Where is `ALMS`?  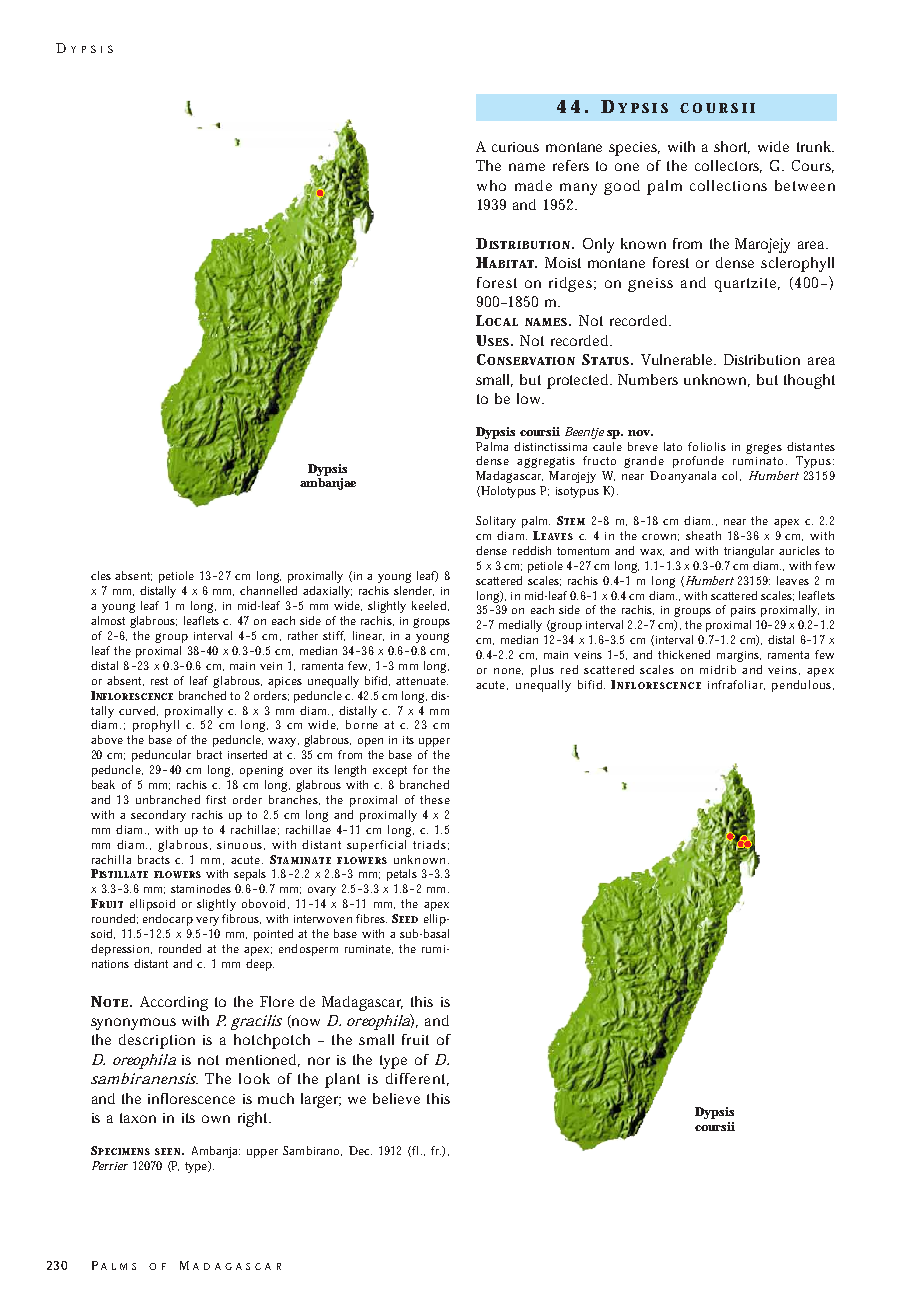 ALMS is located at coordinates (118, 1266).
